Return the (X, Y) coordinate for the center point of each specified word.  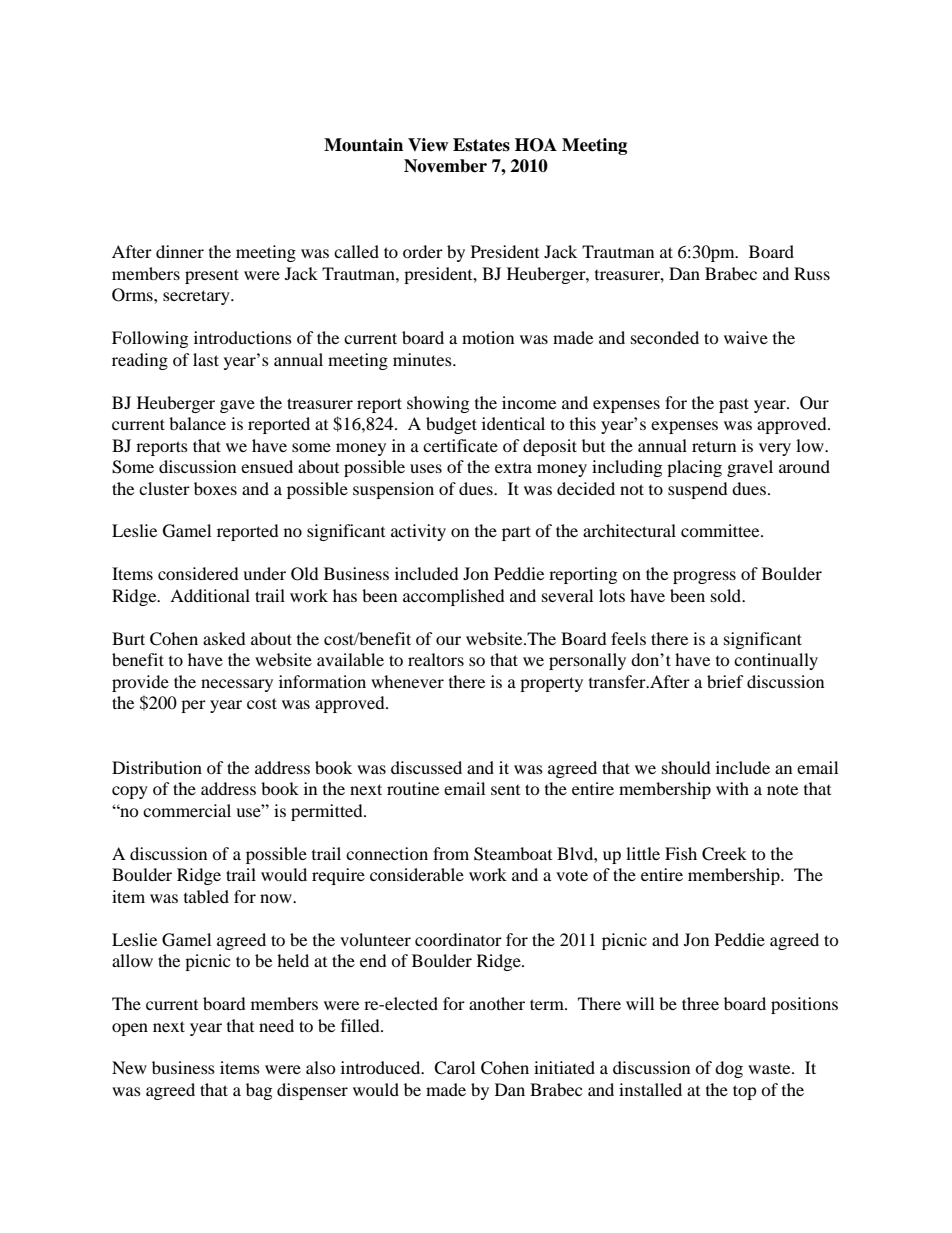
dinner (180, 251)
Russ (812, 273)
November (445, 166)
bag (259, 1091)
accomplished (454, 597)
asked (224, 638)
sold (727, 595)
